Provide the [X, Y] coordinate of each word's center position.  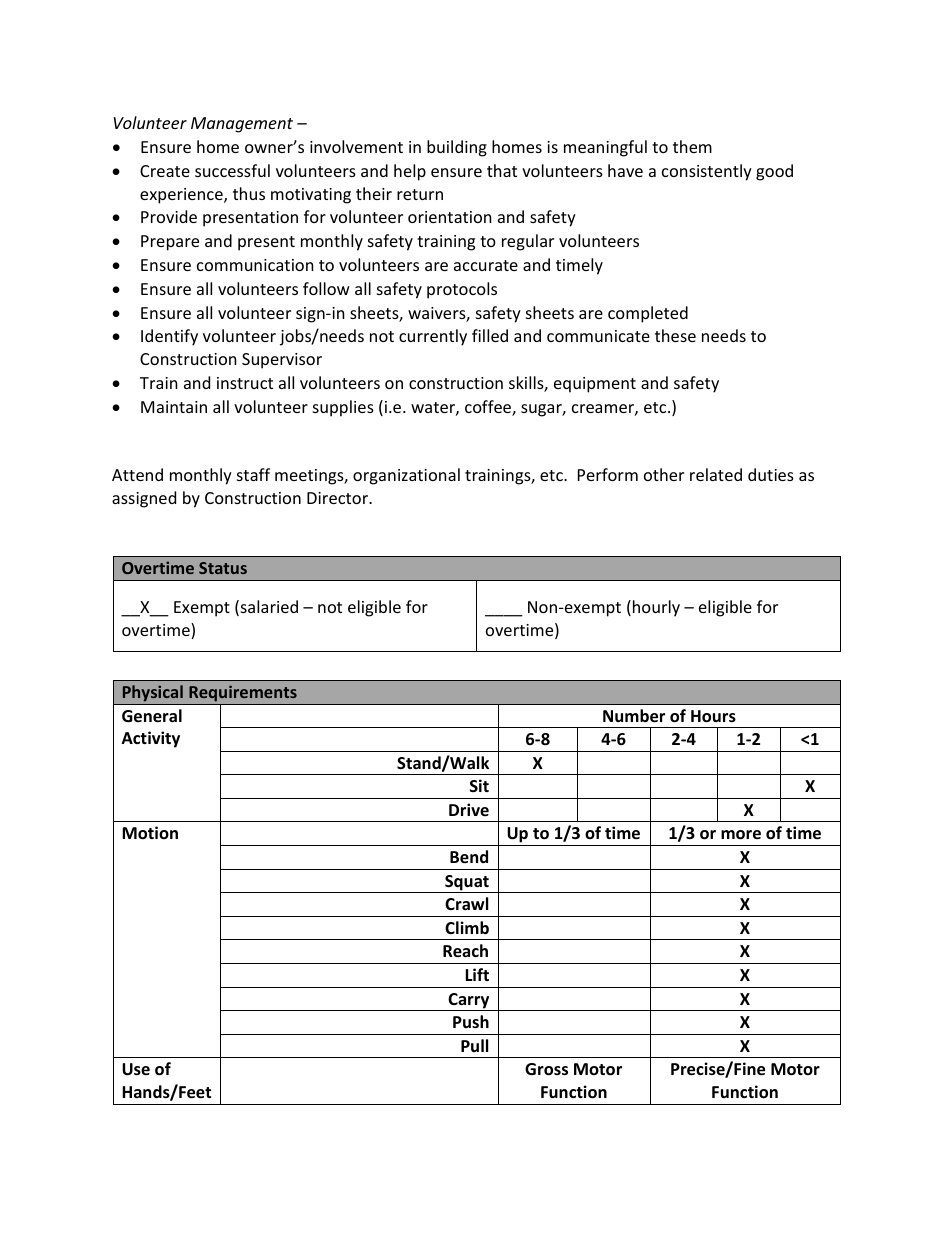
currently [433, 337]
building [457, 148]
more [741, 835]
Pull [474, 1045]
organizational [406, 476]
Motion [150, 833]
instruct [245, 383]
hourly [656, 608]
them [692, 146]
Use [136, 1069]
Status [223, 568]
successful [232, 170]
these [675, 335]
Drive [469, 809]
